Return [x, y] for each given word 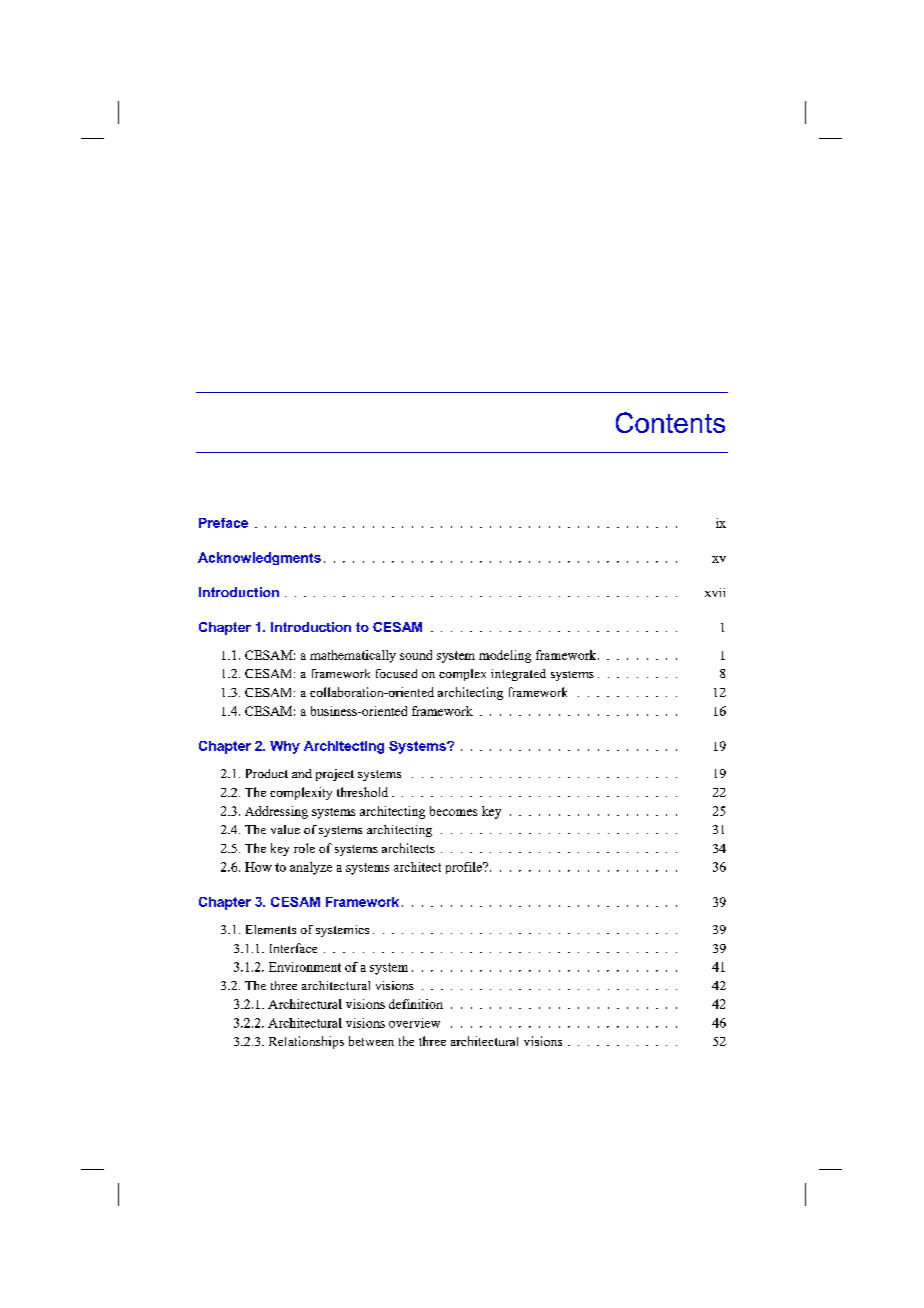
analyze [311, 868]
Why [285, 747]
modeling [505, 656]
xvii [715, 592]
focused [396, 673]
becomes [453, 811]
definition [416, 1004]
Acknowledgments [259, 558]
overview [414, 1023]
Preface [223, 523]
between [371, 1041]
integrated [518, 675]
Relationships [306, 1042]
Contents [670, 422]
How [258, 867]
